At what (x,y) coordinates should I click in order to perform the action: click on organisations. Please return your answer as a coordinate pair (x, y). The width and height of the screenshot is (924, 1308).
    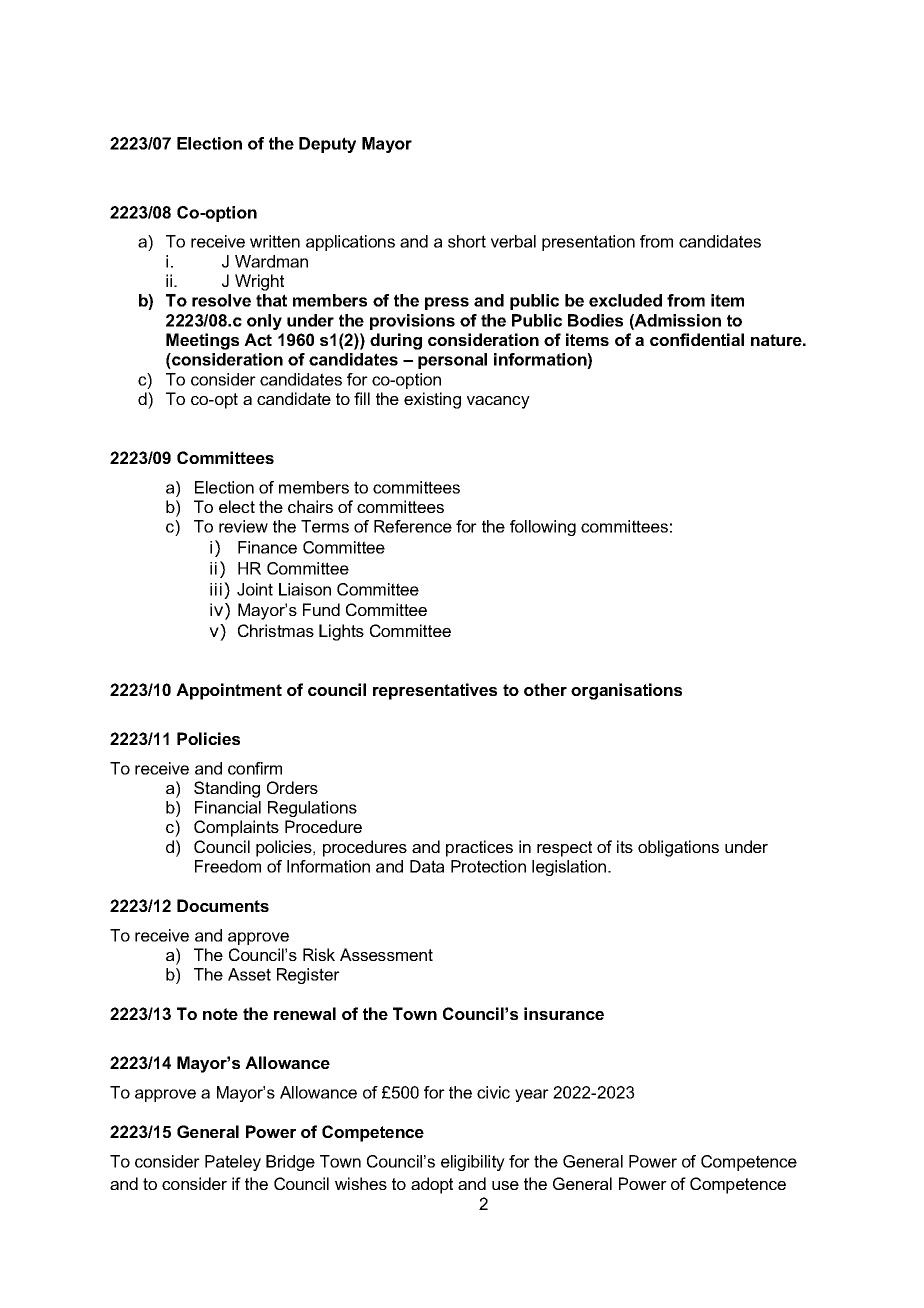
    Looking at the image, I should click on (626, 691).
